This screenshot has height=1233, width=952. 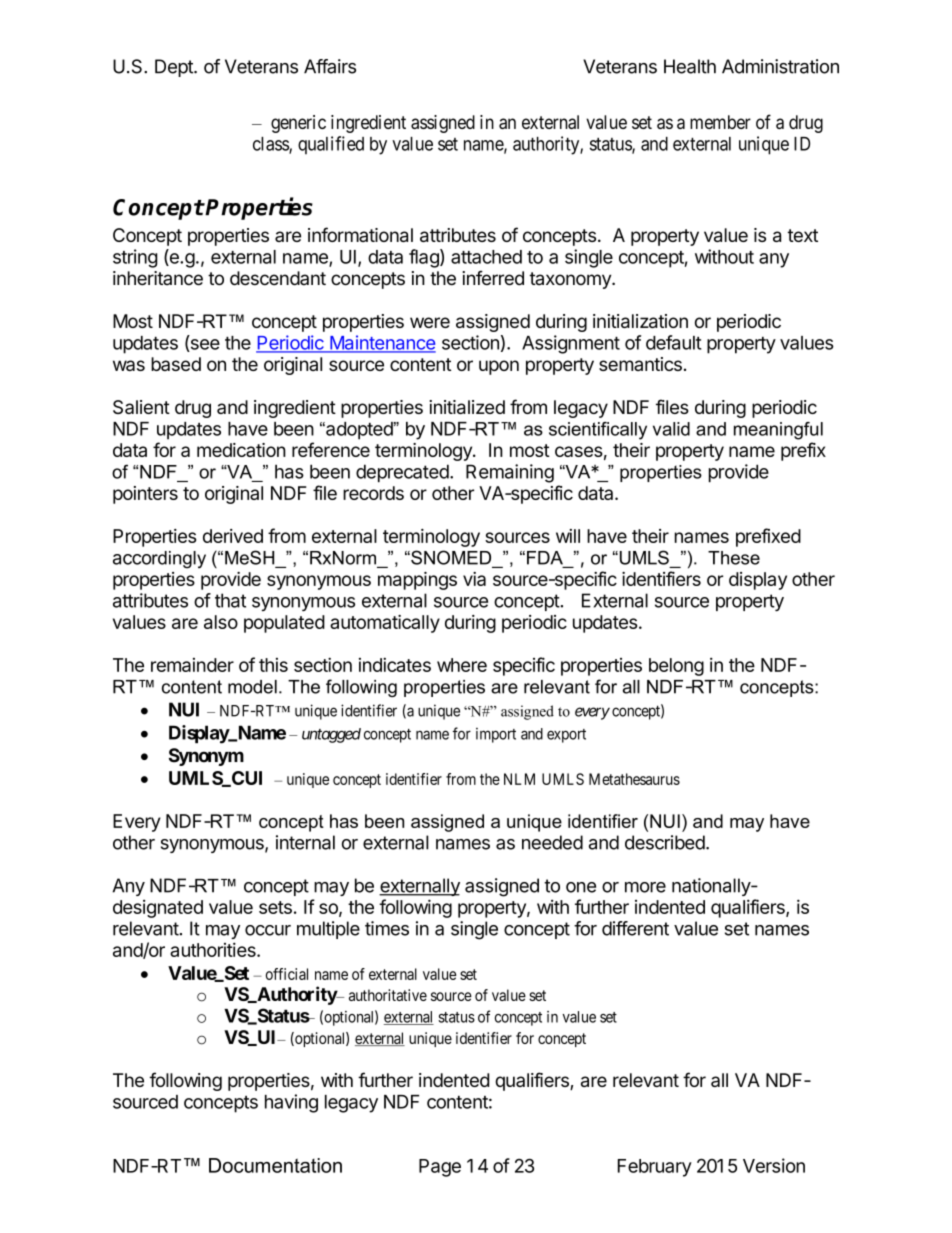 What do you see at coordinates (440, 1168) in the screenshot?
I see `Page` at bounding box center [440, 1168].
